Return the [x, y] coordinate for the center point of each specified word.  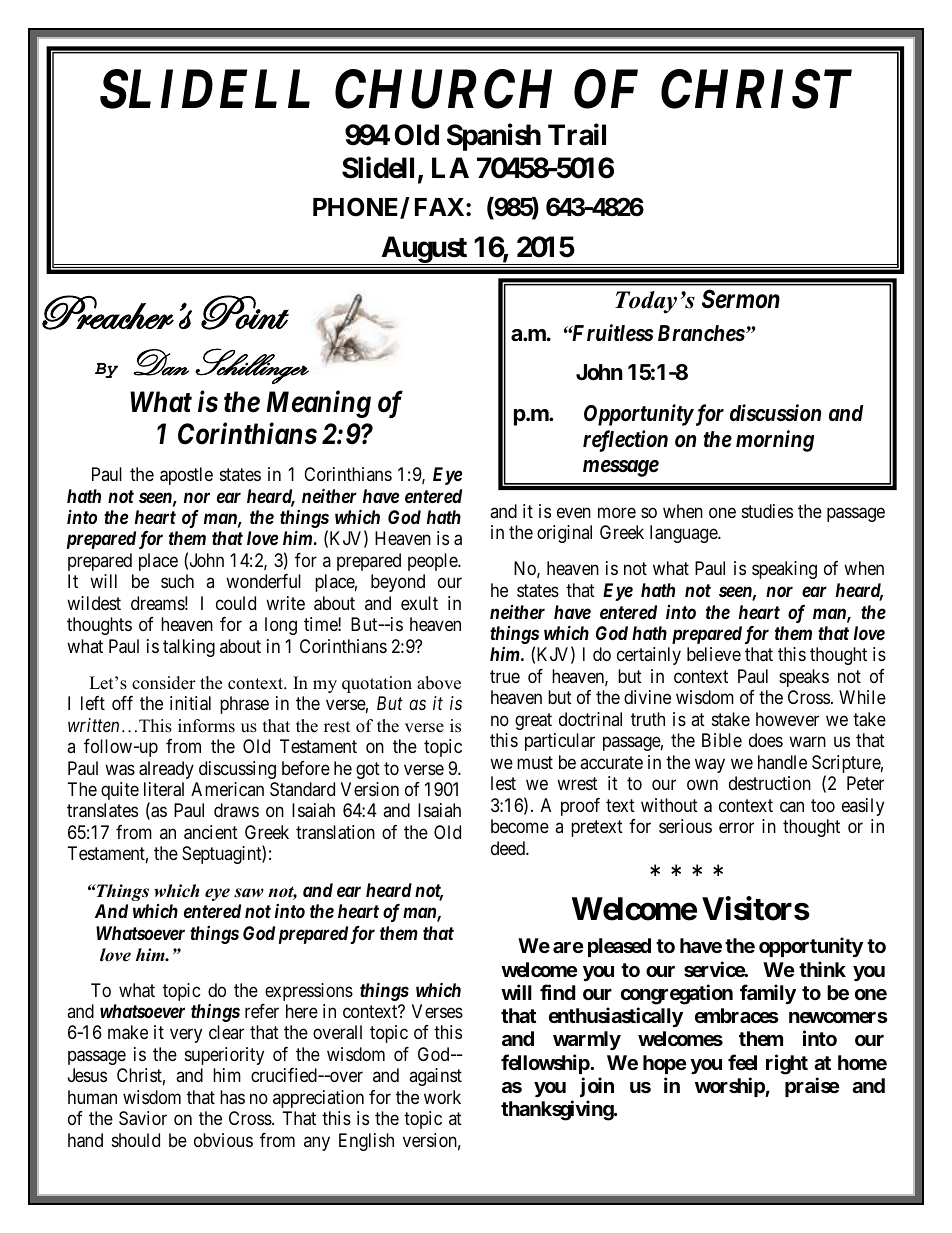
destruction [770, 783]
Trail [577, 135]
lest [503, 783]
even [574, 512]
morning [775, 441]
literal [164, 789]
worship [730, 1087]
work [442, 1097]
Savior [143, 1118]
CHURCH [443, 89]
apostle [186, 476]
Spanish [494, 137]
